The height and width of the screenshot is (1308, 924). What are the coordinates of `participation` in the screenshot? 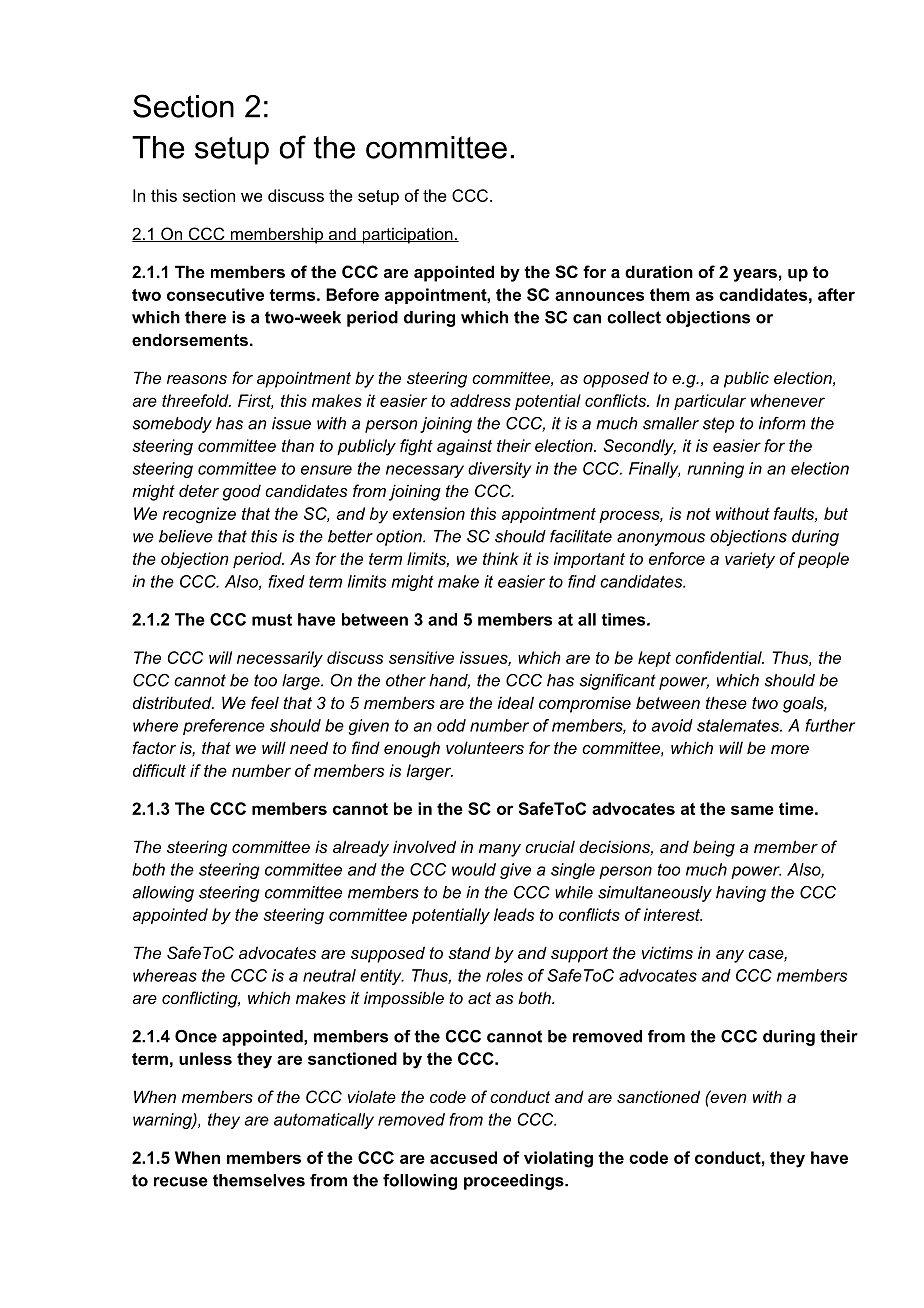 It's located at (407, 235).
